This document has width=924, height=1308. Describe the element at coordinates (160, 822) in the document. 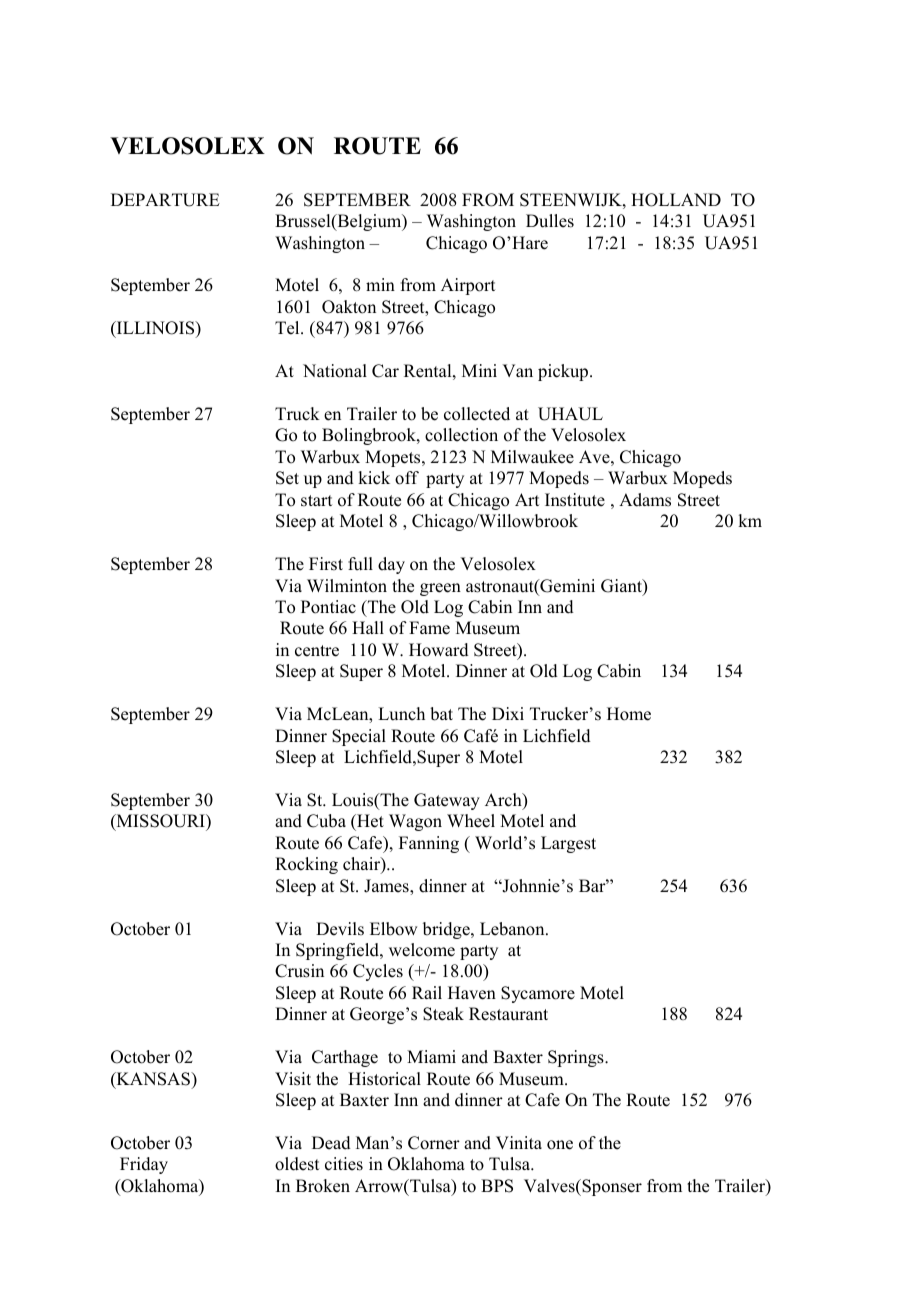

I see `MISSOURI` at that location.
